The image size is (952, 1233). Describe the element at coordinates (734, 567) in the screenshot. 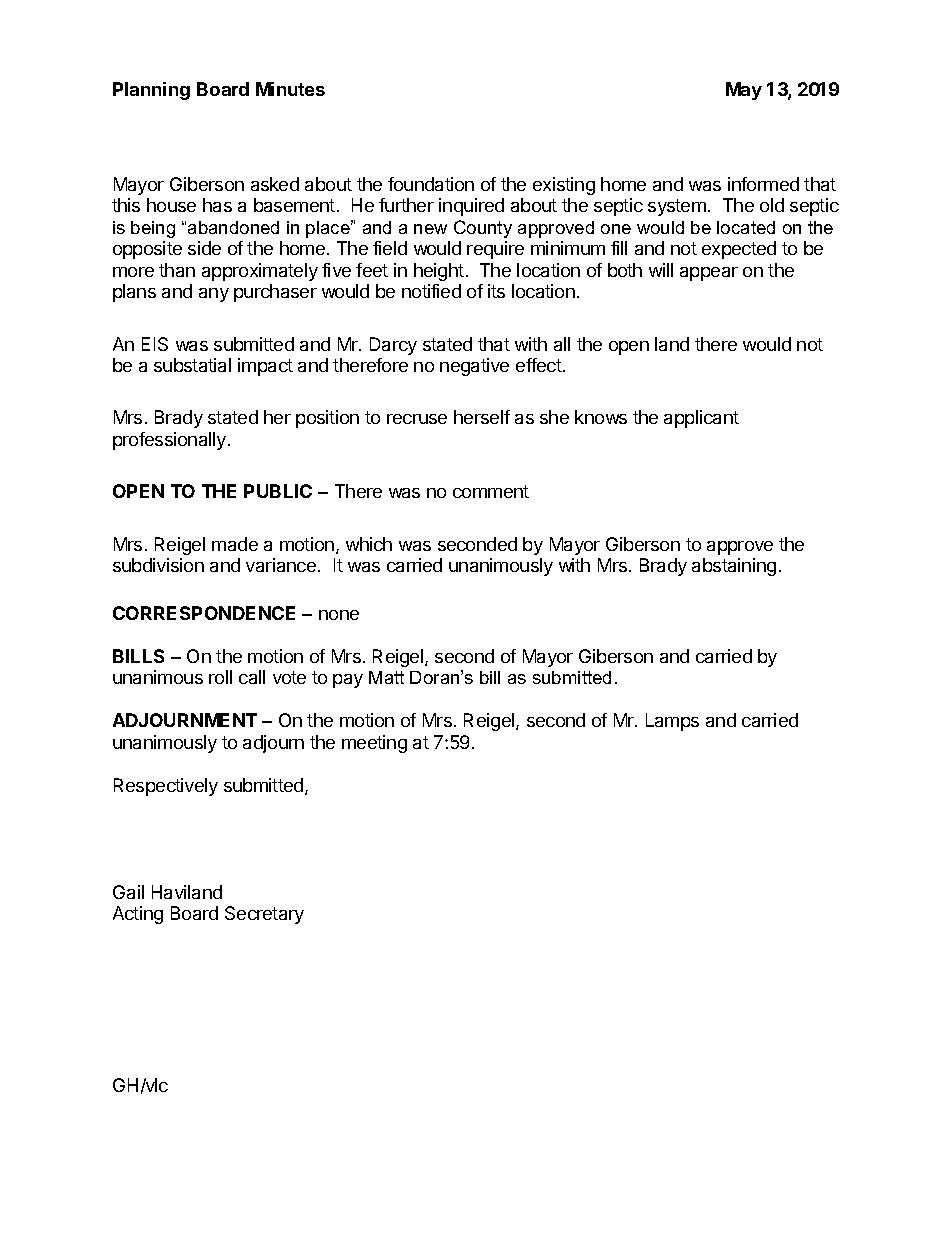

I see `abstaining` at that location.
